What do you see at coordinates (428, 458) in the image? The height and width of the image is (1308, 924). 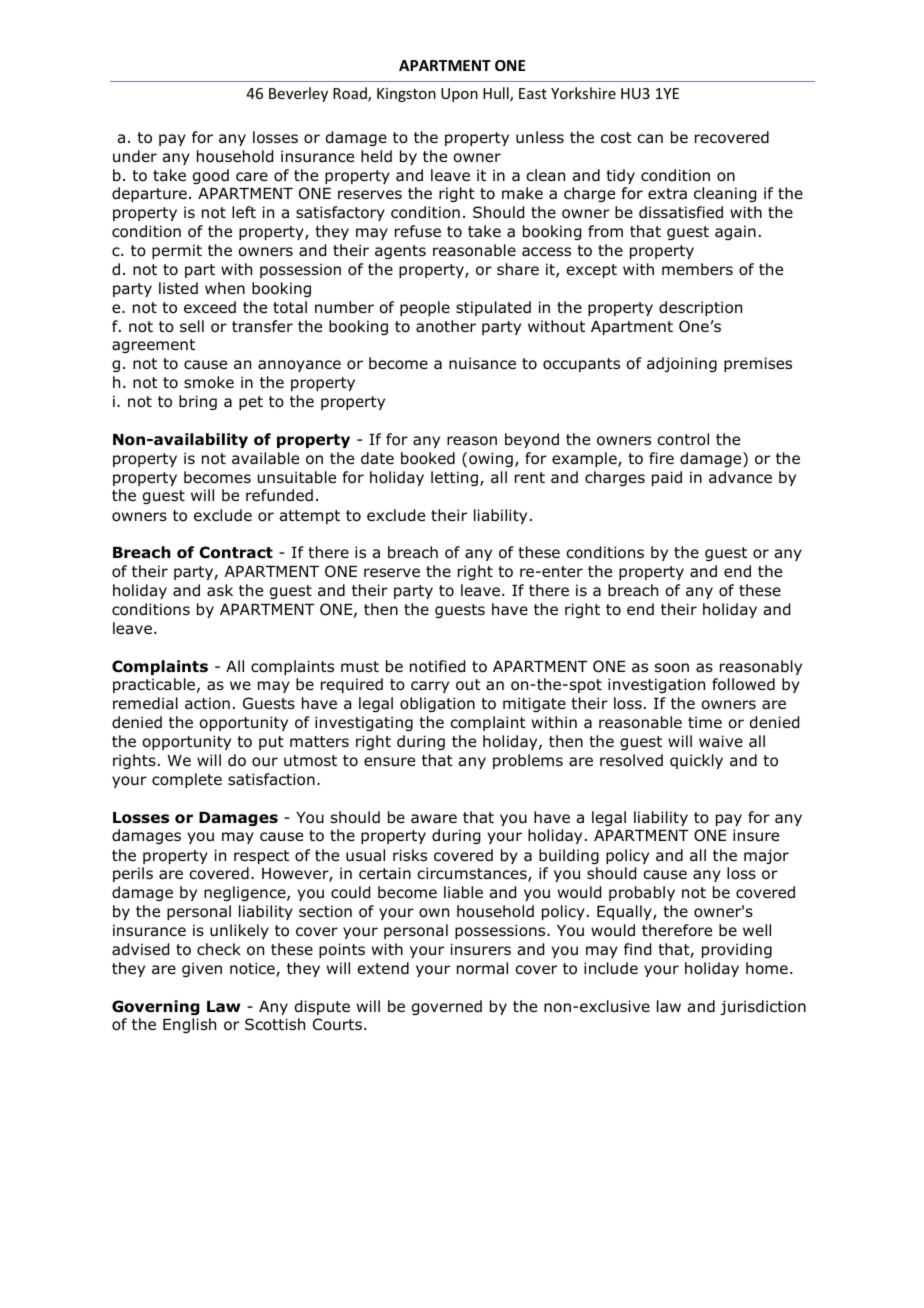 I see `booked` at bounding box center [428, 458].
